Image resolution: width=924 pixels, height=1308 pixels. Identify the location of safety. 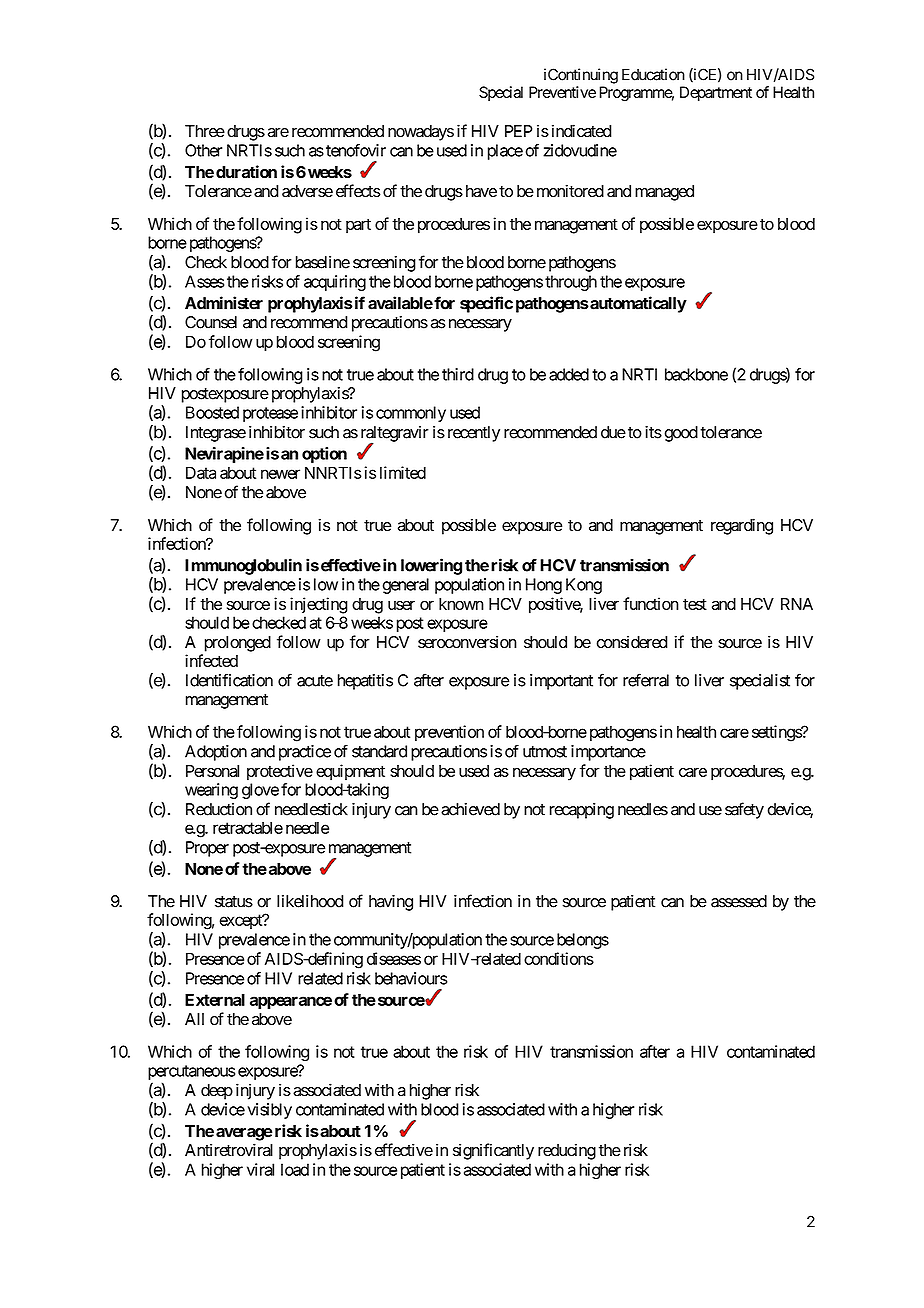
(744, 810).
